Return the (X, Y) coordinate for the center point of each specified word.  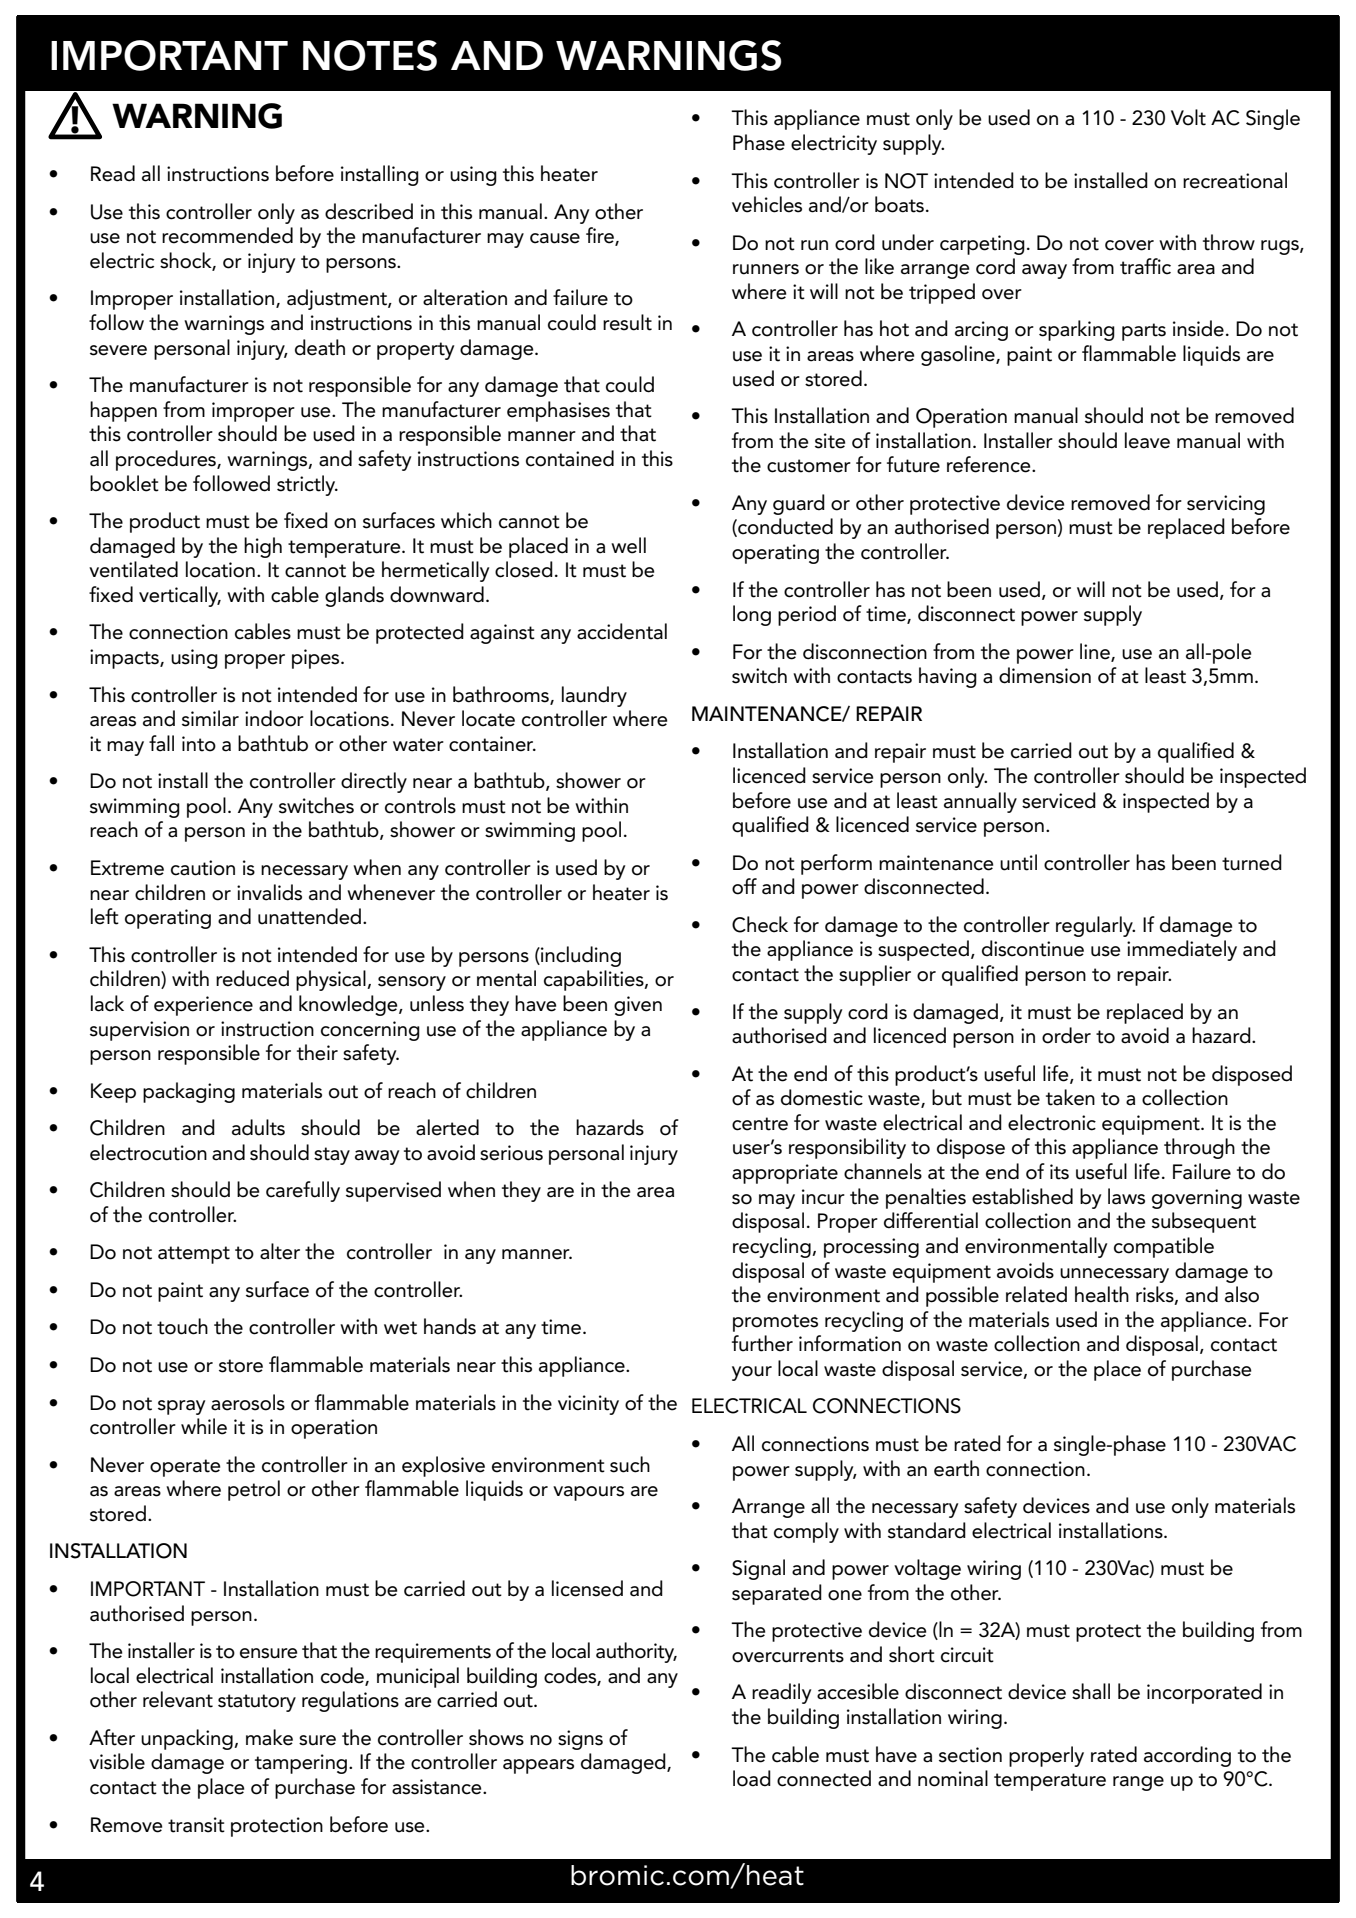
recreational (1235, 180)
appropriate (785, 1174)
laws (1126, 1196)
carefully (303, 1191)
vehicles (767, 204)
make (269, 1737)
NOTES (370, 55)
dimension (1045, 675)
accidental (622, 631)
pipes (317, 659)
